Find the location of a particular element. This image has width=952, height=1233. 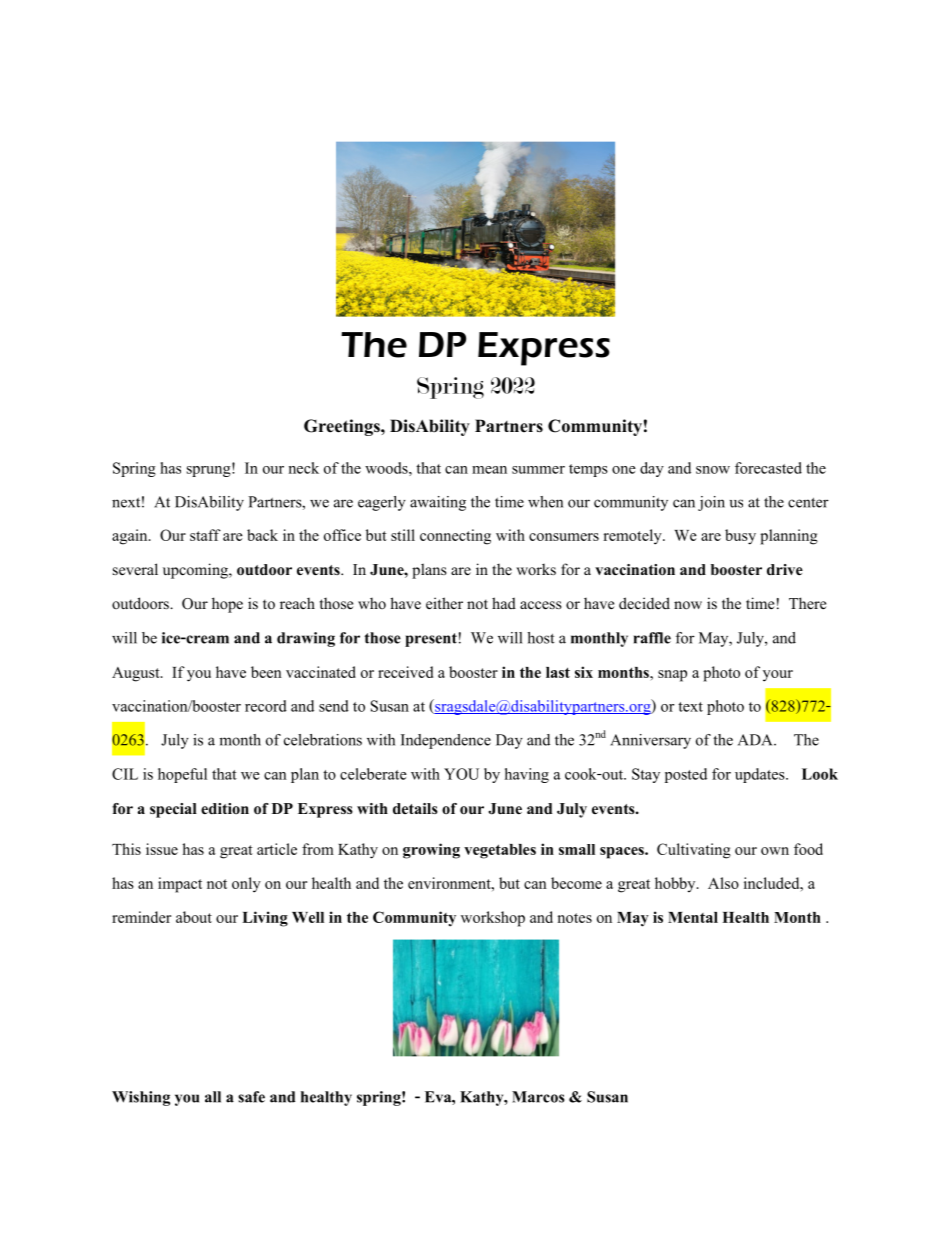

mean is located at coordinates (489, 470).
